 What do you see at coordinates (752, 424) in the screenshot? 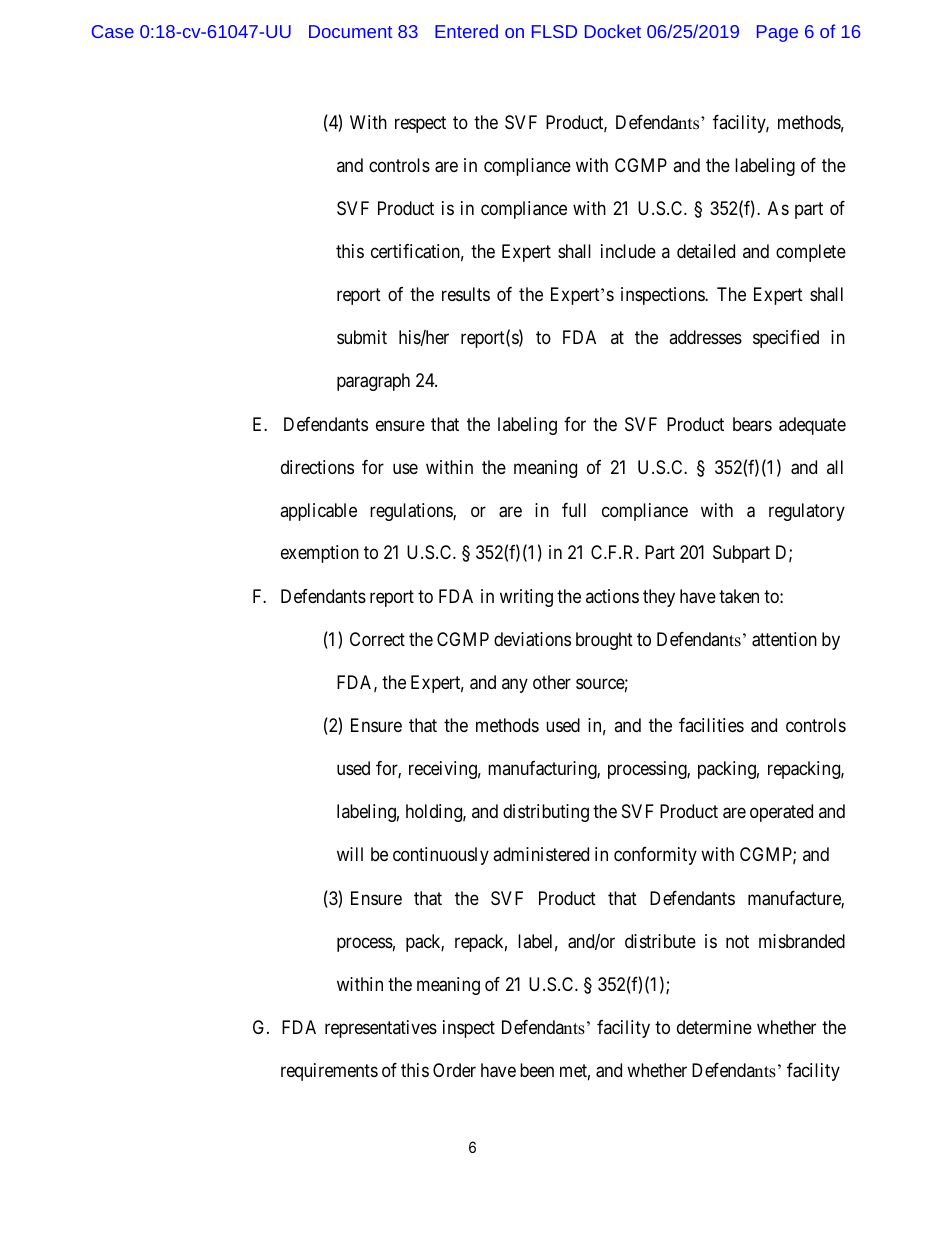
I see `bears` at bounding box center [752, 424].
